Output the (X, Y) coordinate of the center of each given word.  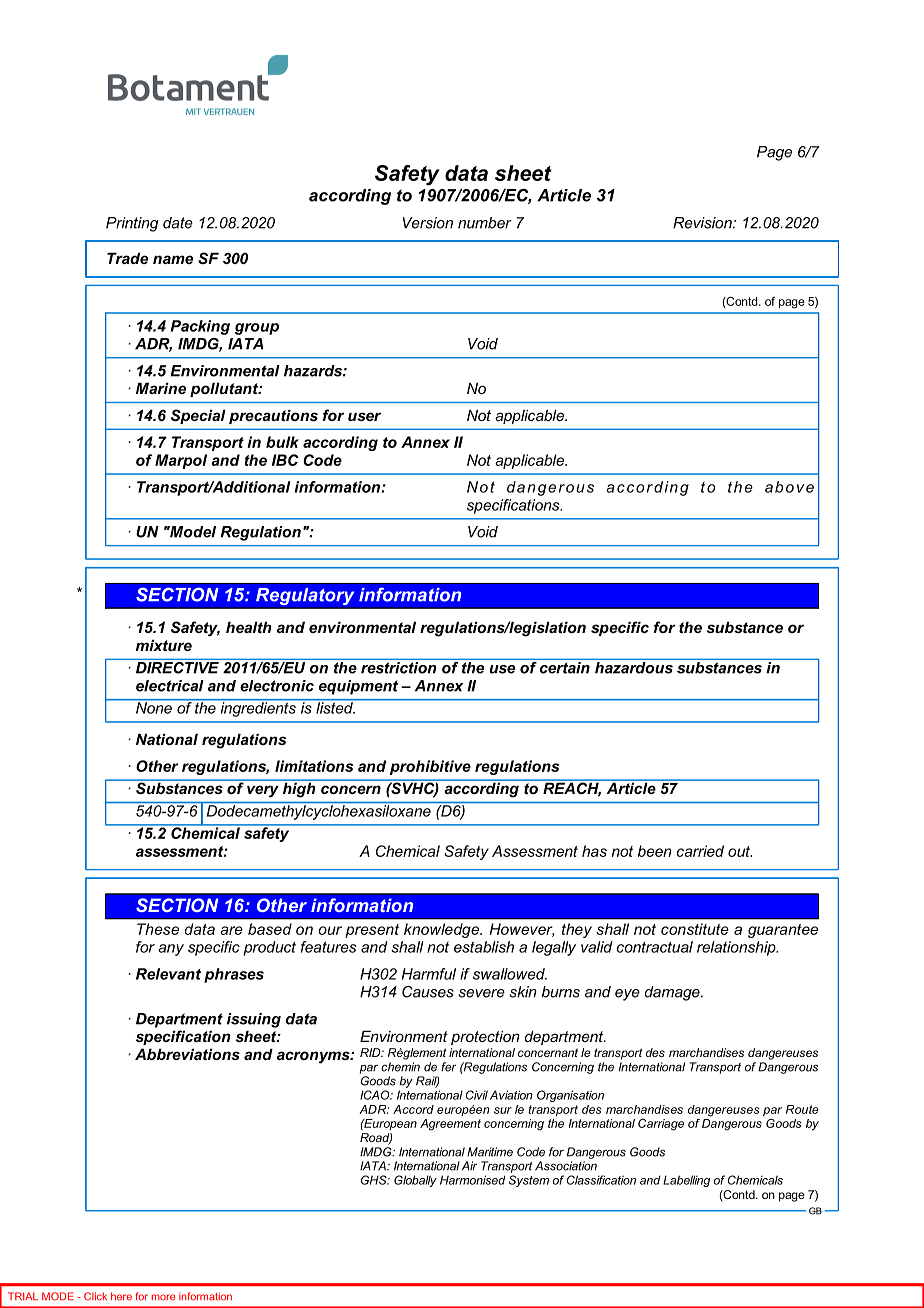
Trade (127, 258)
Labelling (686, 1181)
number (485, 223)
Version (427, 223)
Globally (415, 1181)
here (121, 1296)
